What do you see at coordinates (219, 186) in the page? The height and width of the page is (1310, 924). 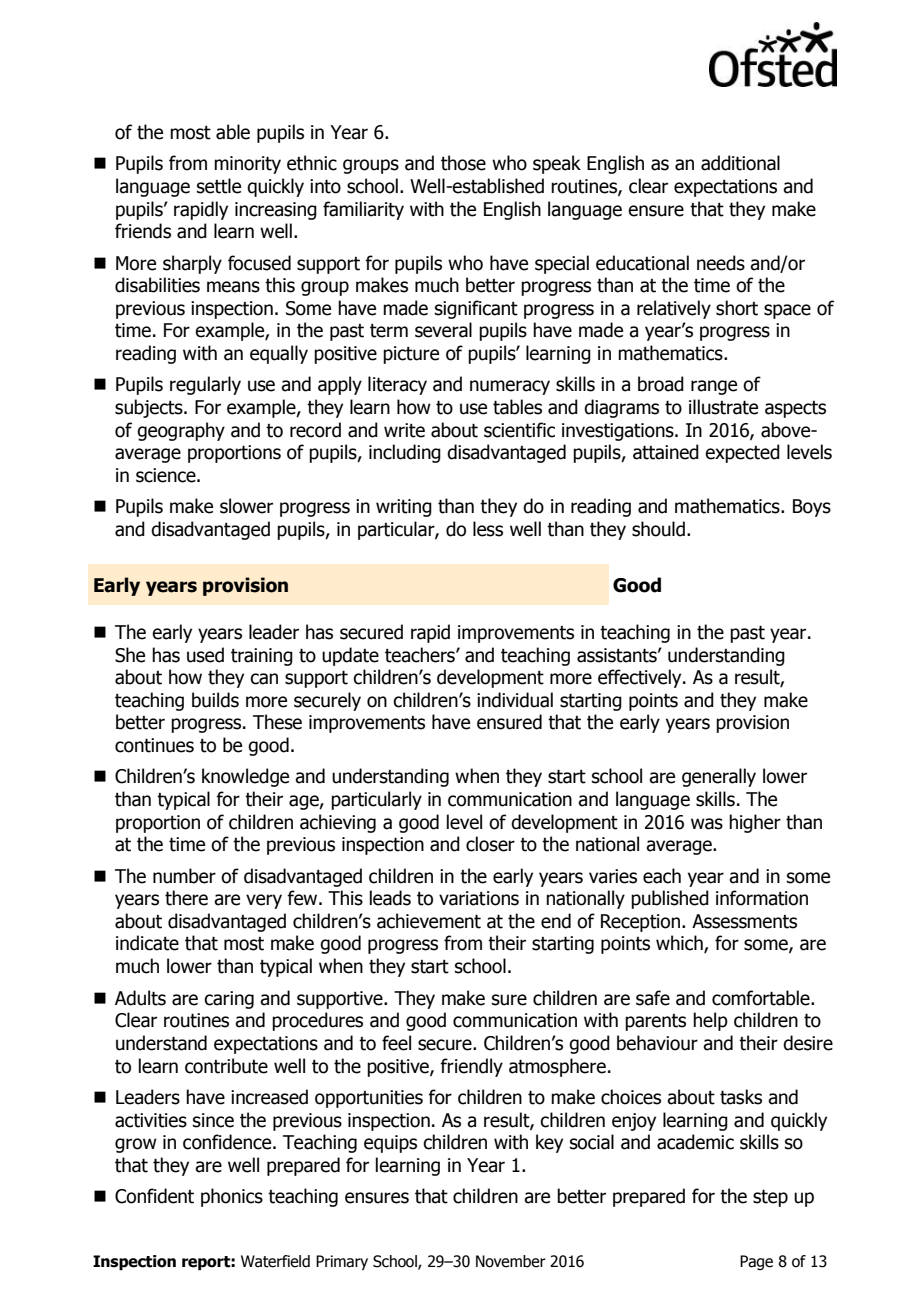 I see `settle` at bounding box center [219, 186].
